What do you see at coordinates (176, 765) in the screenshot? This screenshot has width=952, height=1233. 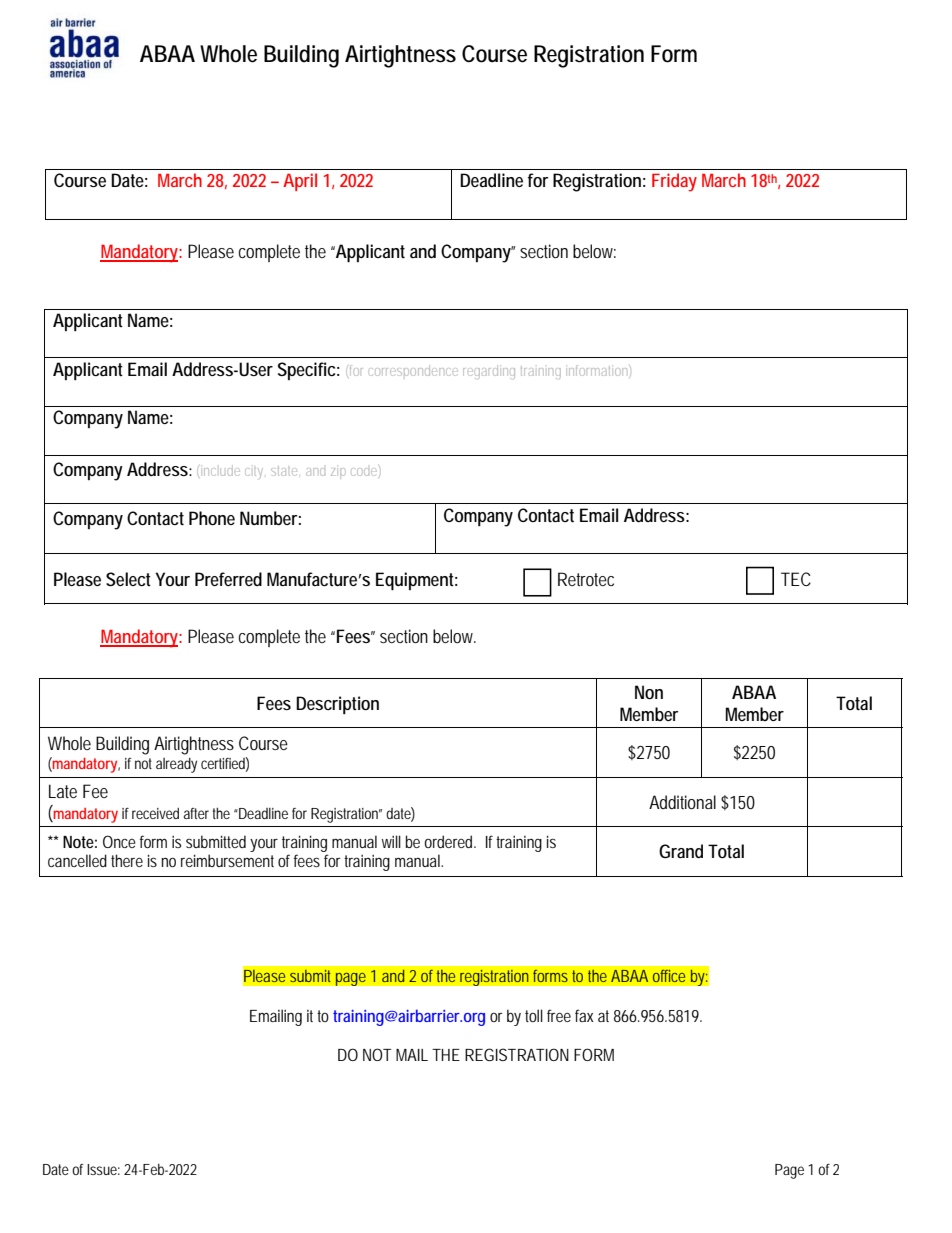 I see `already` at bounding box center [176, 765].
